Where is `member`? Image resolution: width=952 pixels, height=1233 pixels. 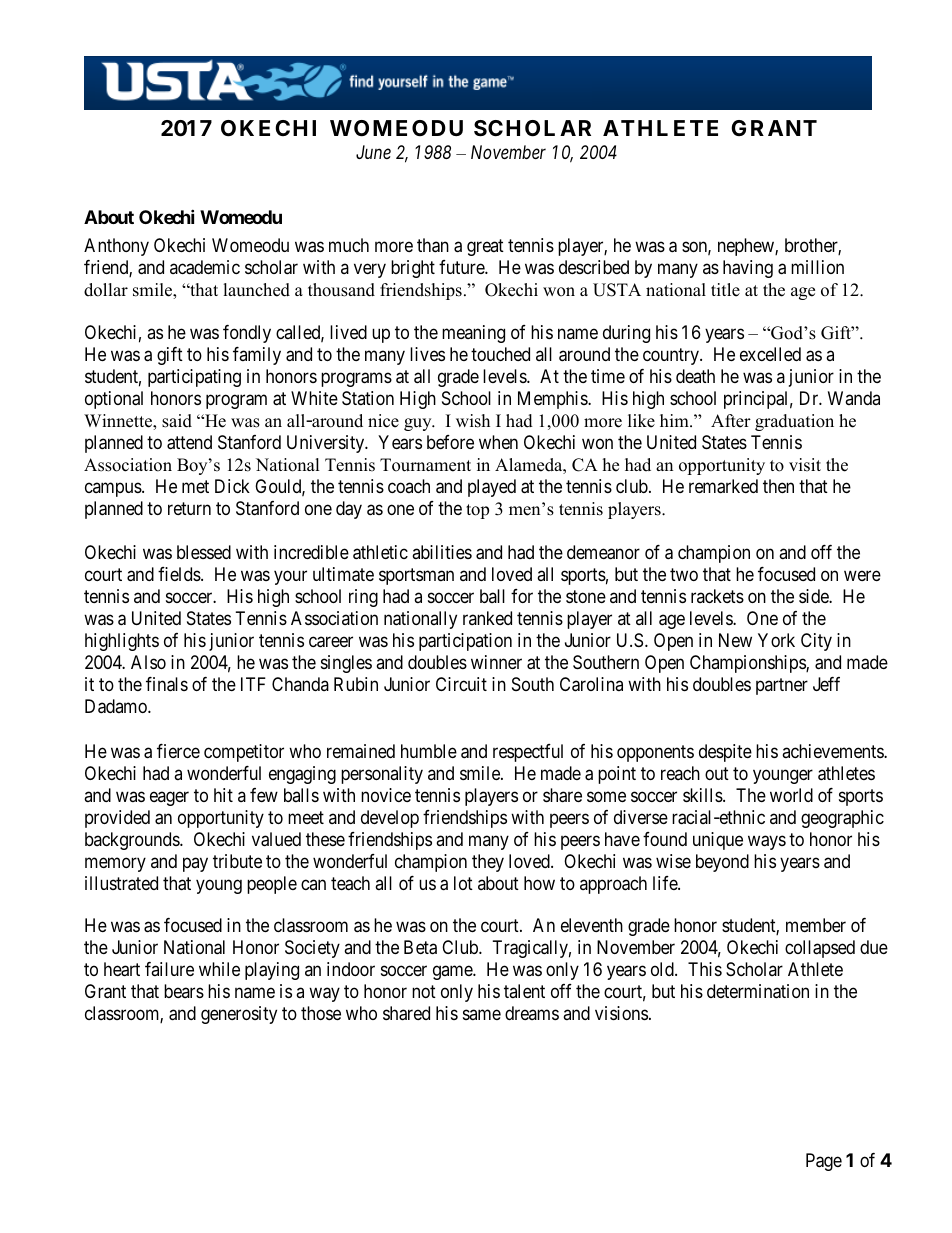 member is located at coordinates (816, 925).
